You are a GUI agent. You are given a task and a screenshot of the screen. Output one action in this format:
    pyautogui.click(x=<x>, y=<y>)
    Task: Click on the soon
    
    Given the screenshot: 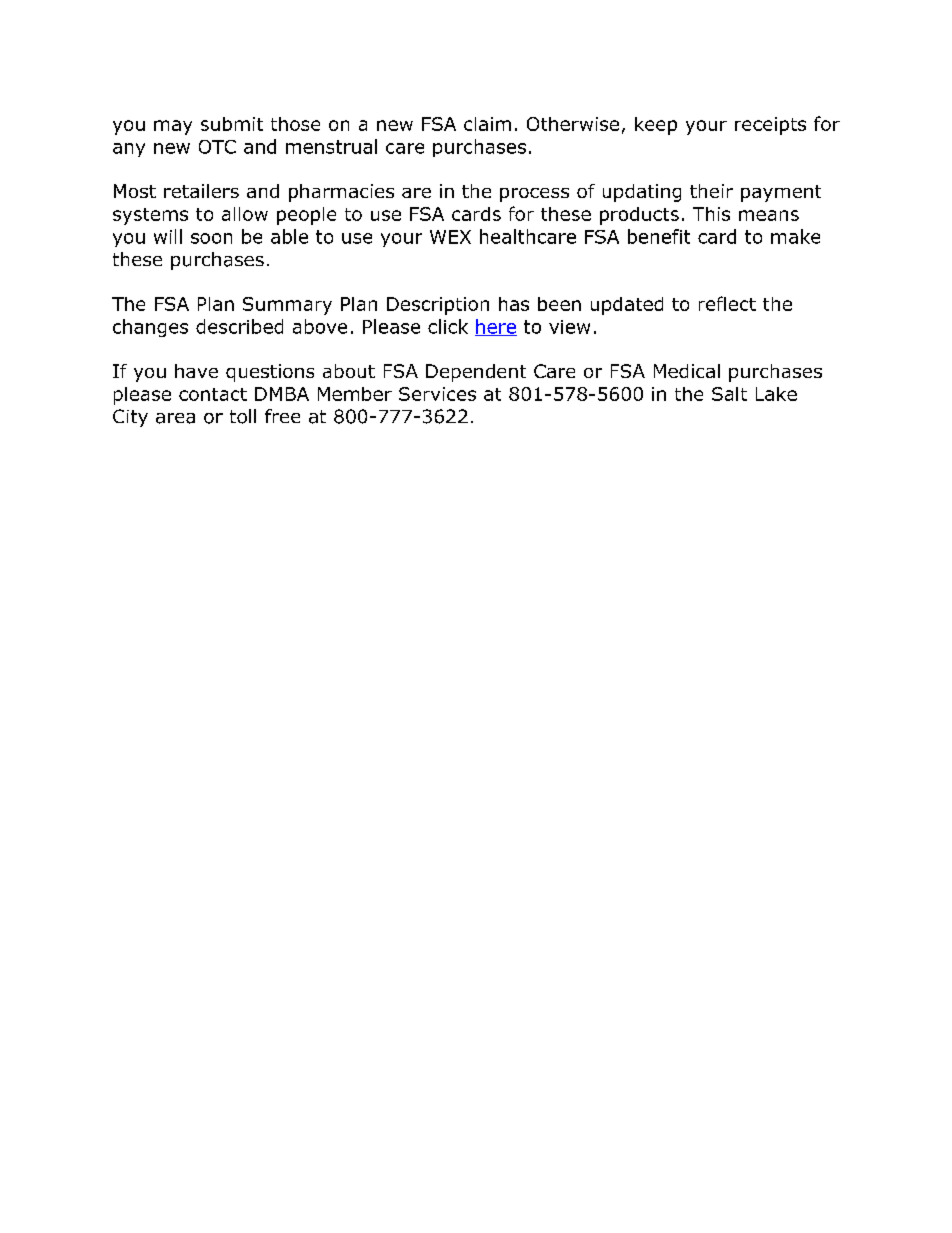 What is the action you would take?
    pyautogui.click(x=211, y=238)
